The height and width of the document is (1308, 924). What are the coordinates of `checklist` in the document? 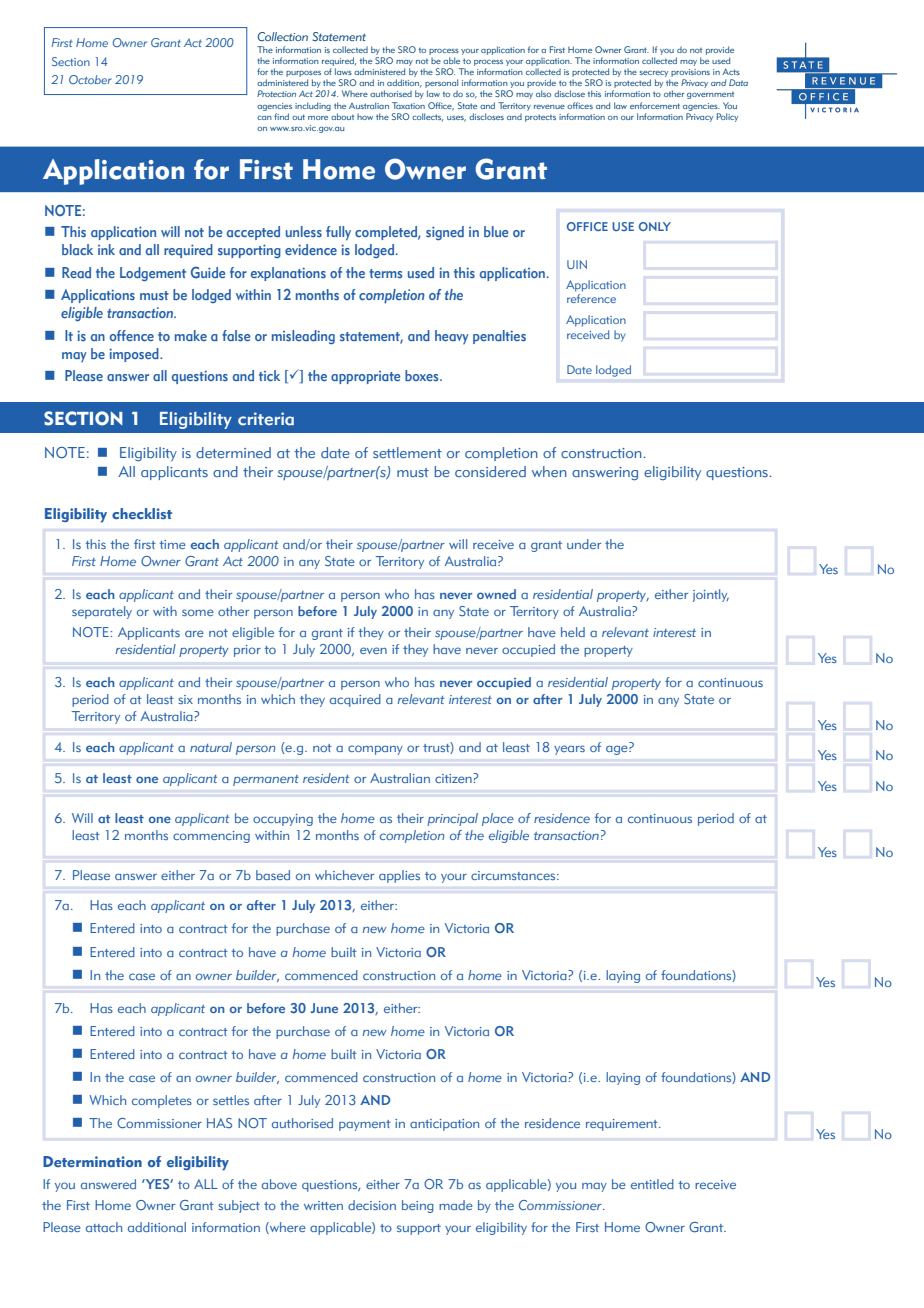 It's located at (142, 514).
